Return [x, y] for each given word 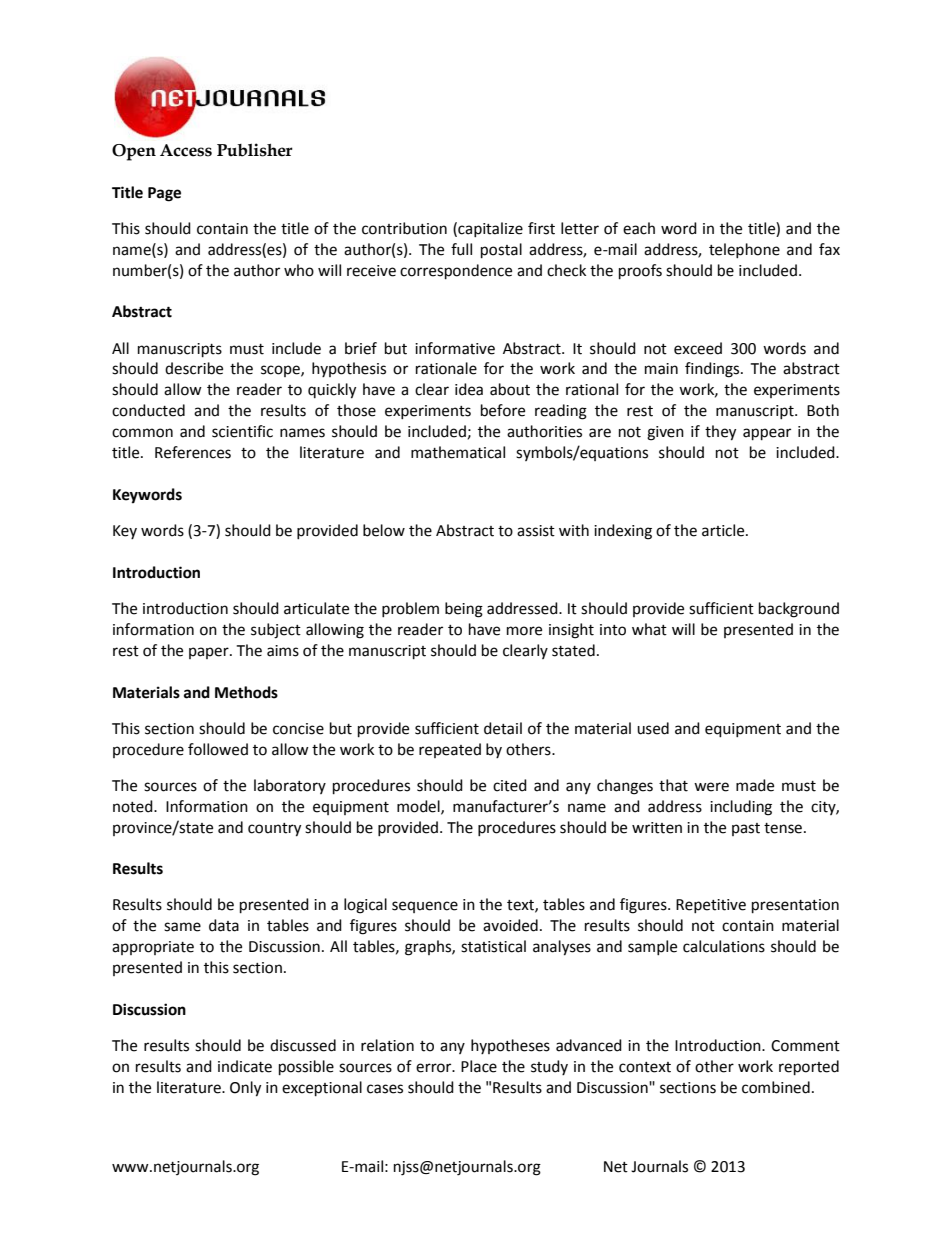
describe [194, 368]
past [746, 829]
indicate [245, 1066]
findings [713, 370]
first [541, 228]
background [799, 610]
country [274, 830]
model [419, 807]
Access [186, 150]
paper [210, 653]
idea [469, 389]
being [464, 610]
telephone [744, 250]
